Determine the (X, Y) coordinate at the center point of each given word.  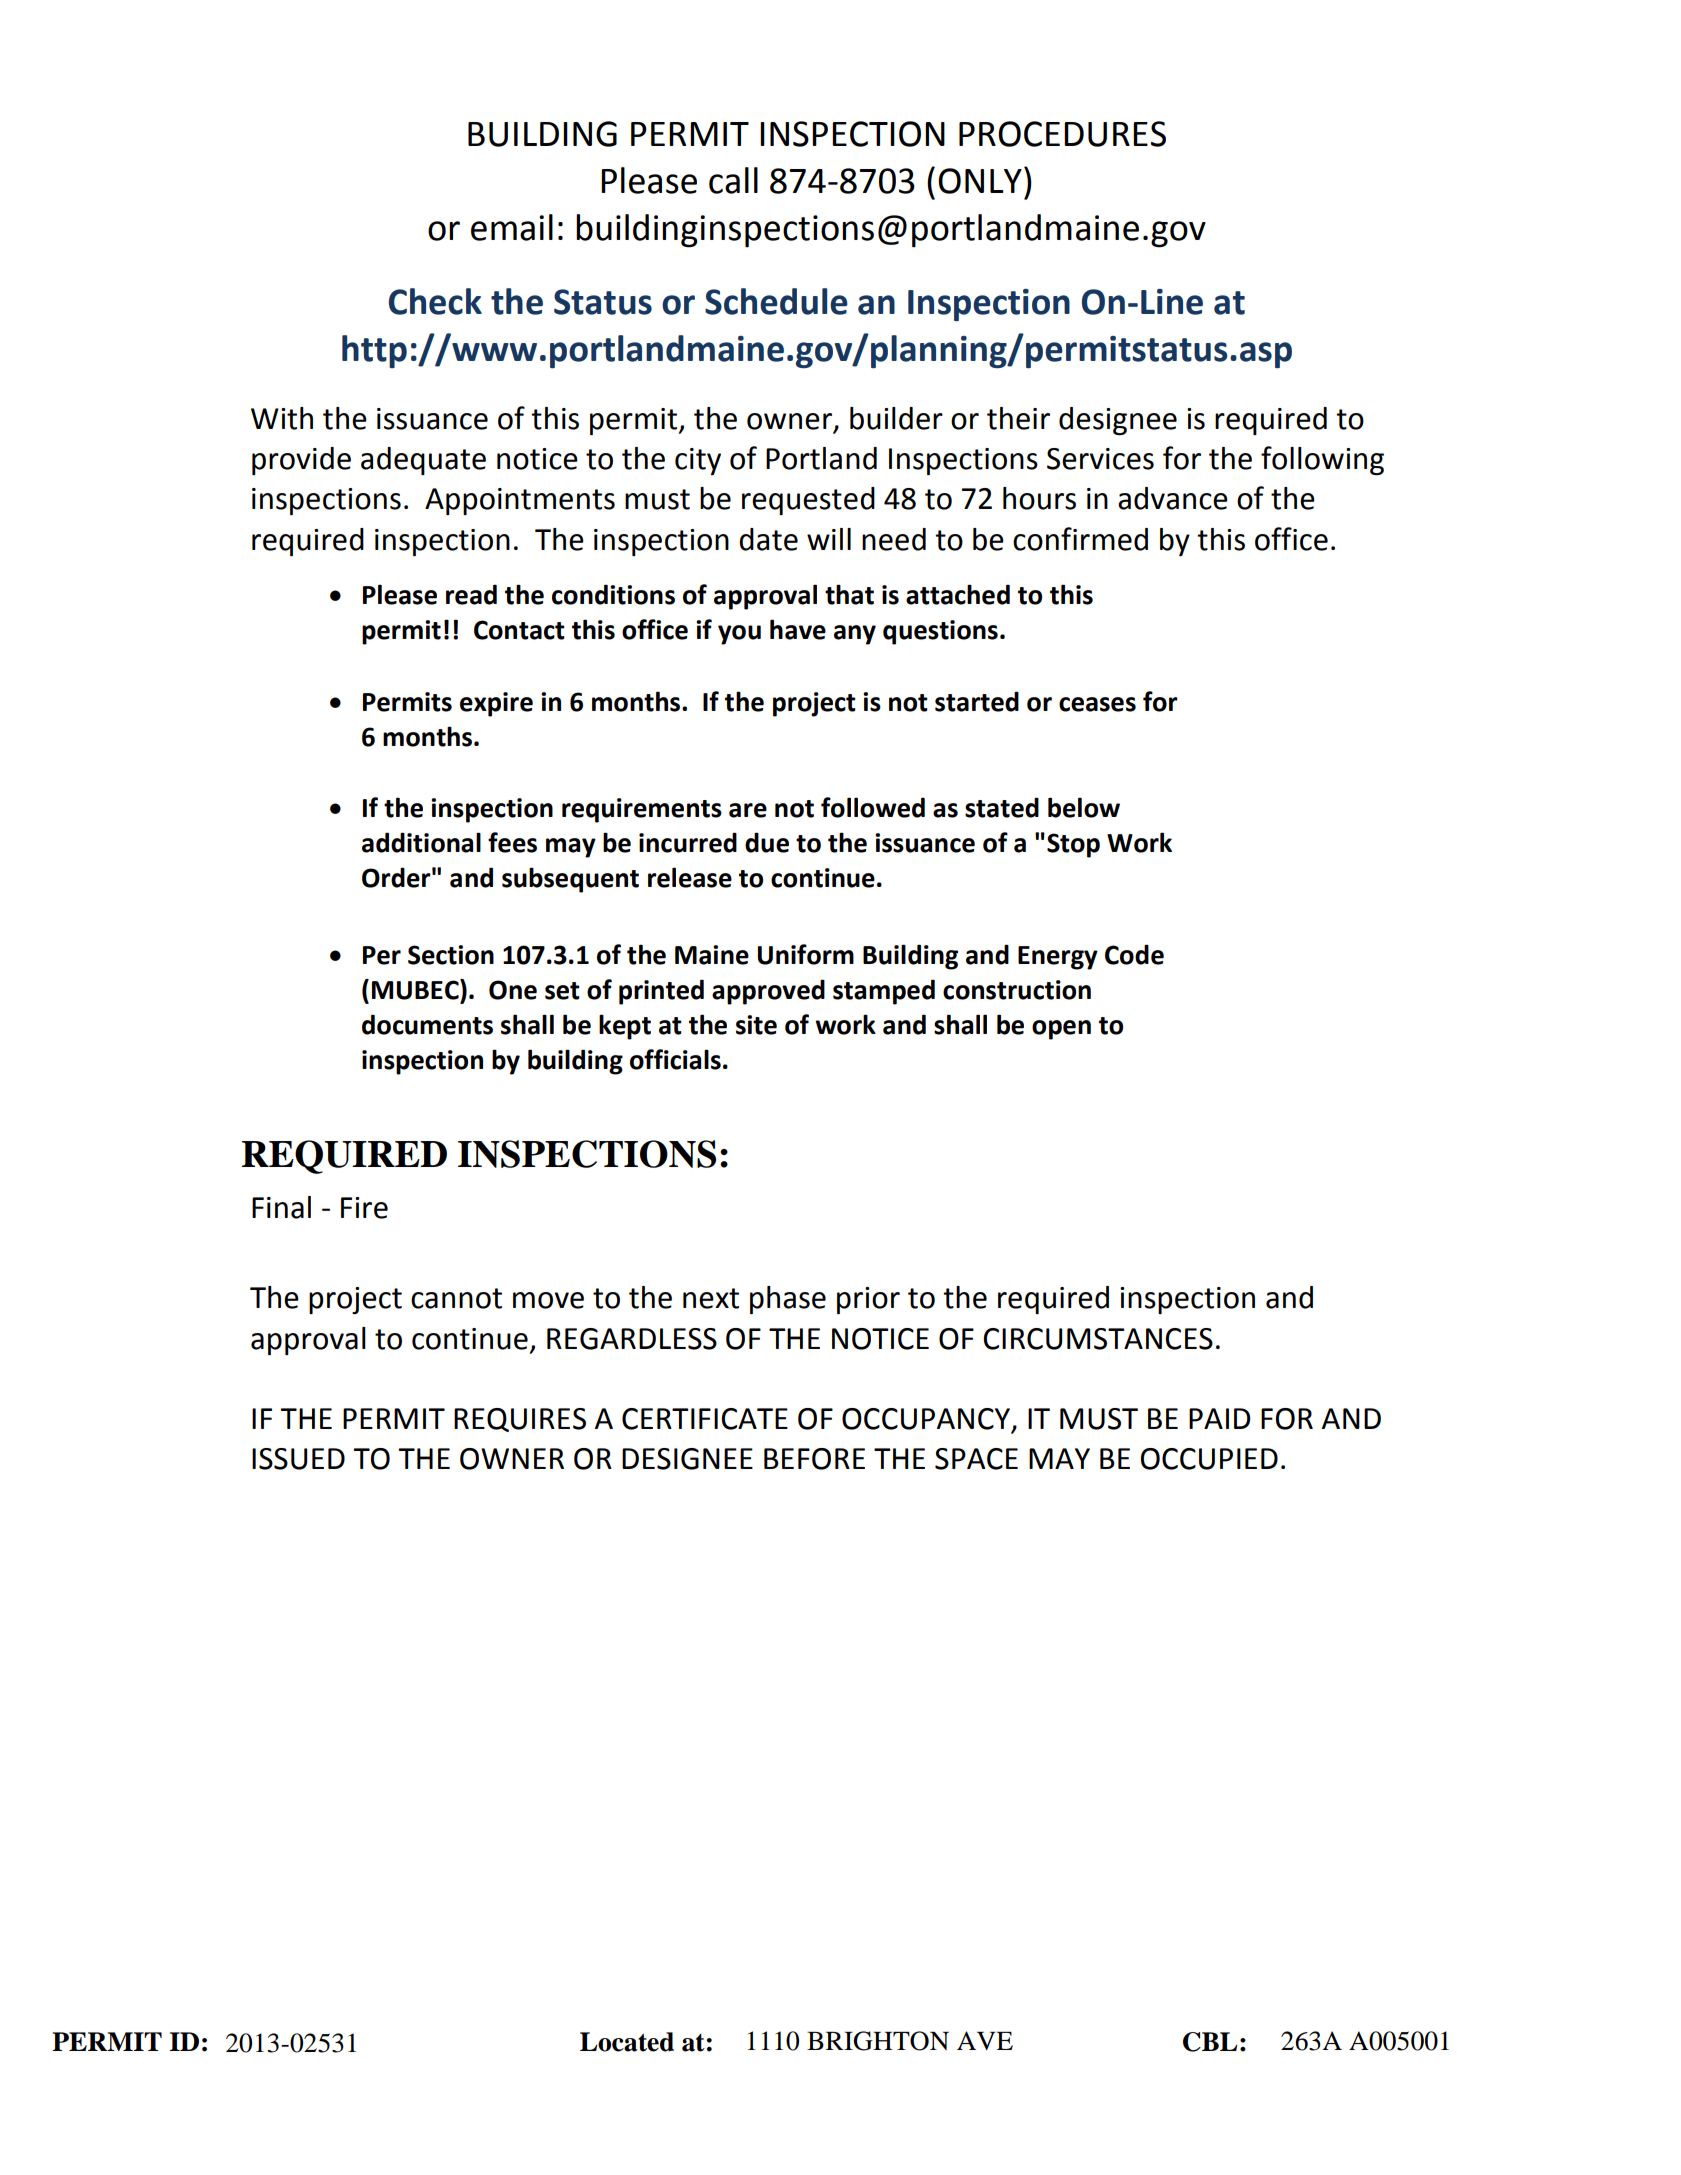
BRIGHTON (878, 2041)
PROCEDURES (1062, 134)
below (1084, 807)
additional (421, 842)
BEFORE (814, 1459)
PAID (1219, 1418)
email (512, 227)
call (733, 180)
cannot (456, 1298)
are (748, 810)
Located (627, 2042)
